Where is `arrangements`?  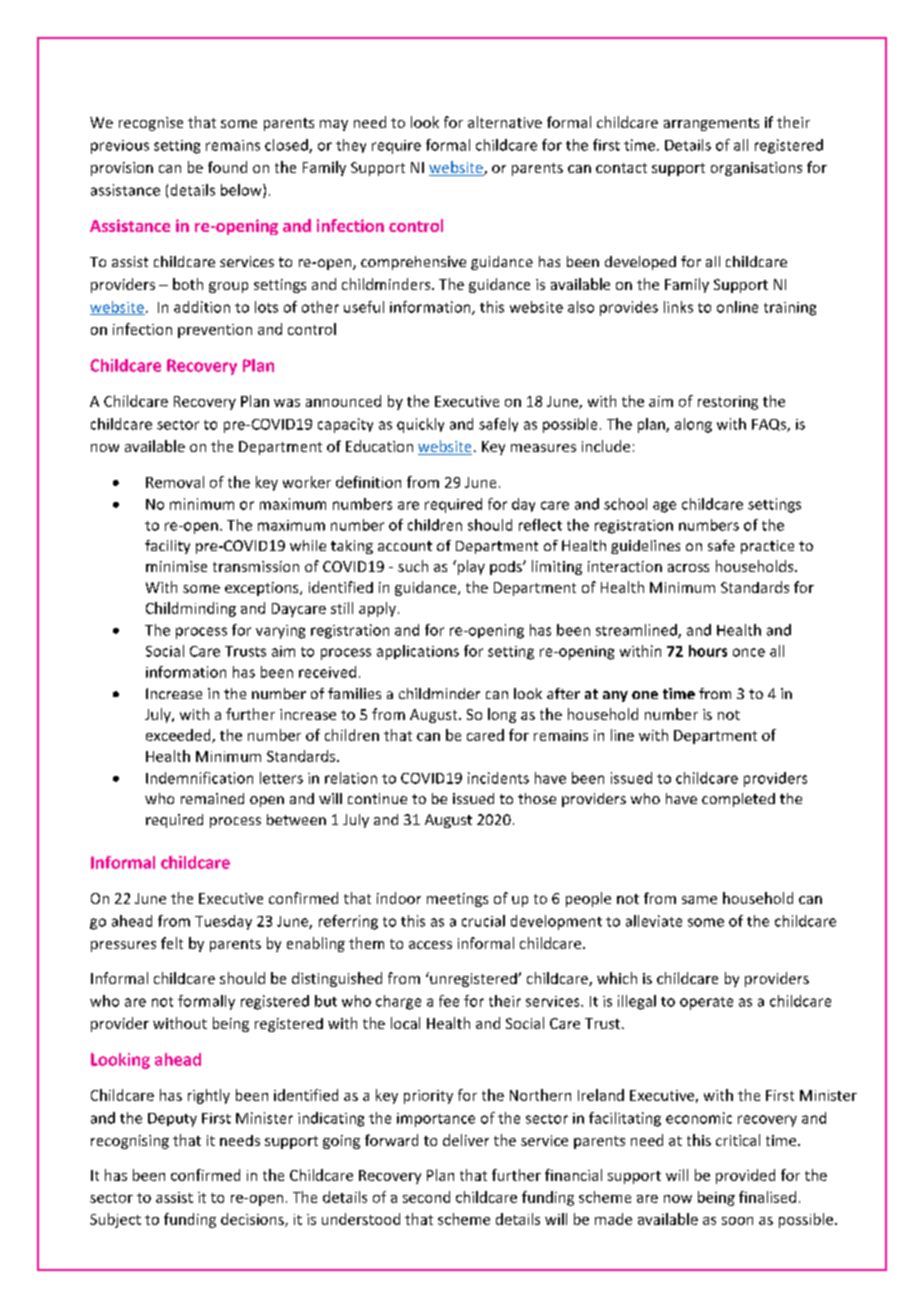 arrangements is located at coordinates (711, 124).
